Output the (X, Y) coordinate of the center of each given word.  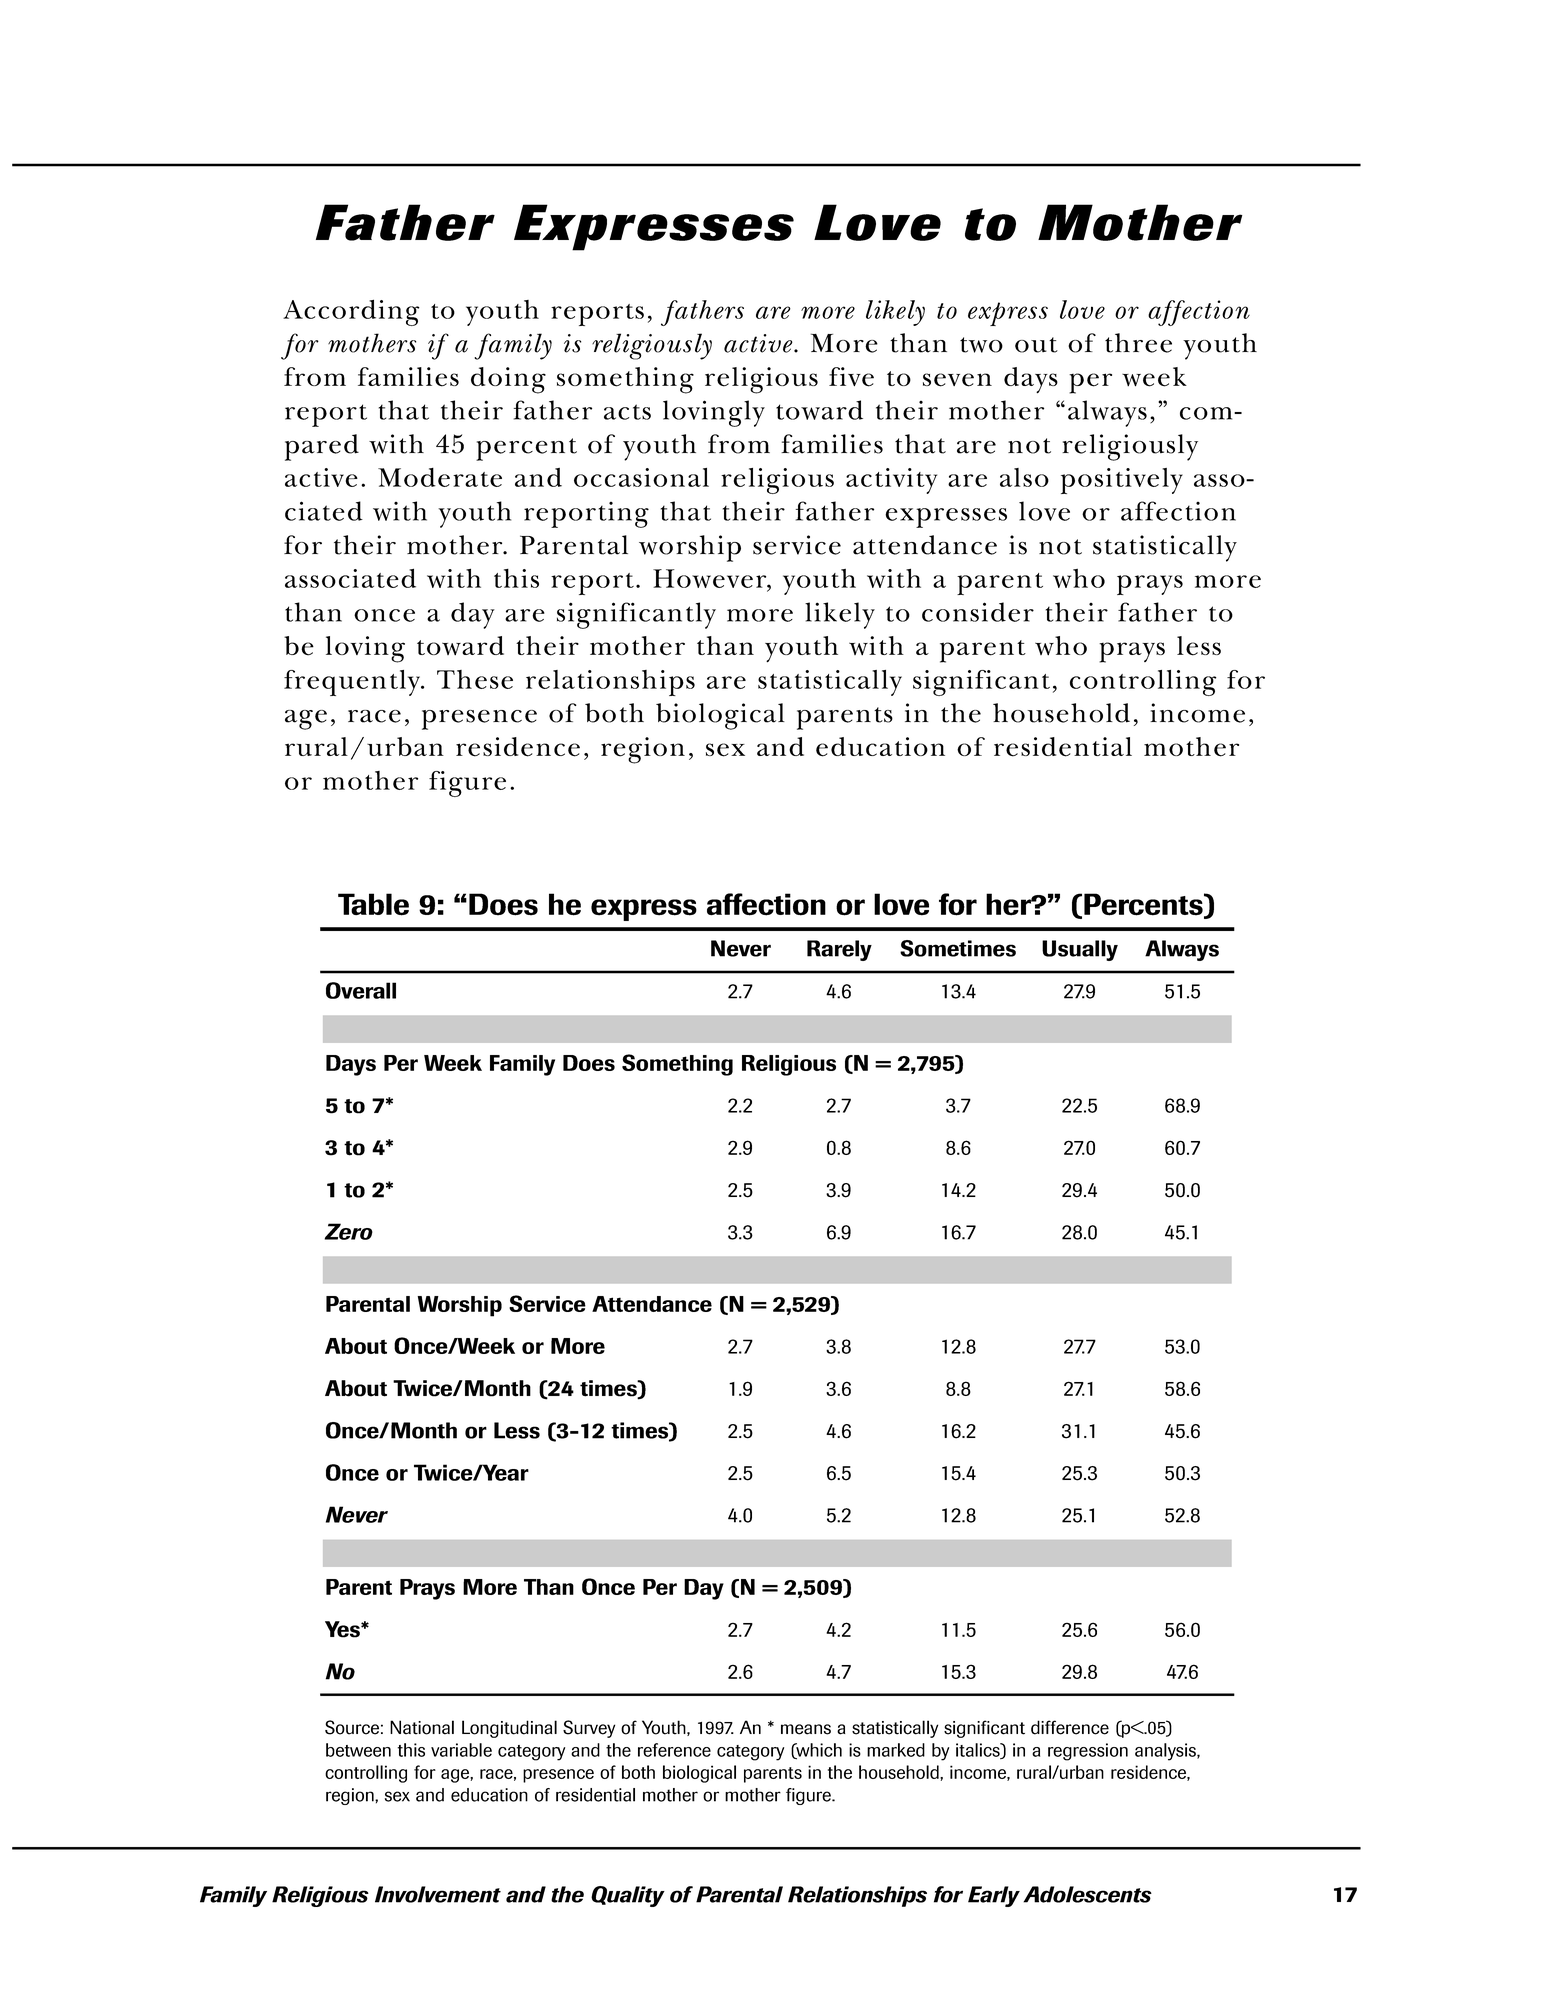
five (851, 377)
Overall (361, 990)
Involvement (438, 1894)
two (981, 345)
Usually (1080, 950)
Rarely (839, 950)
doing (508, 380)
